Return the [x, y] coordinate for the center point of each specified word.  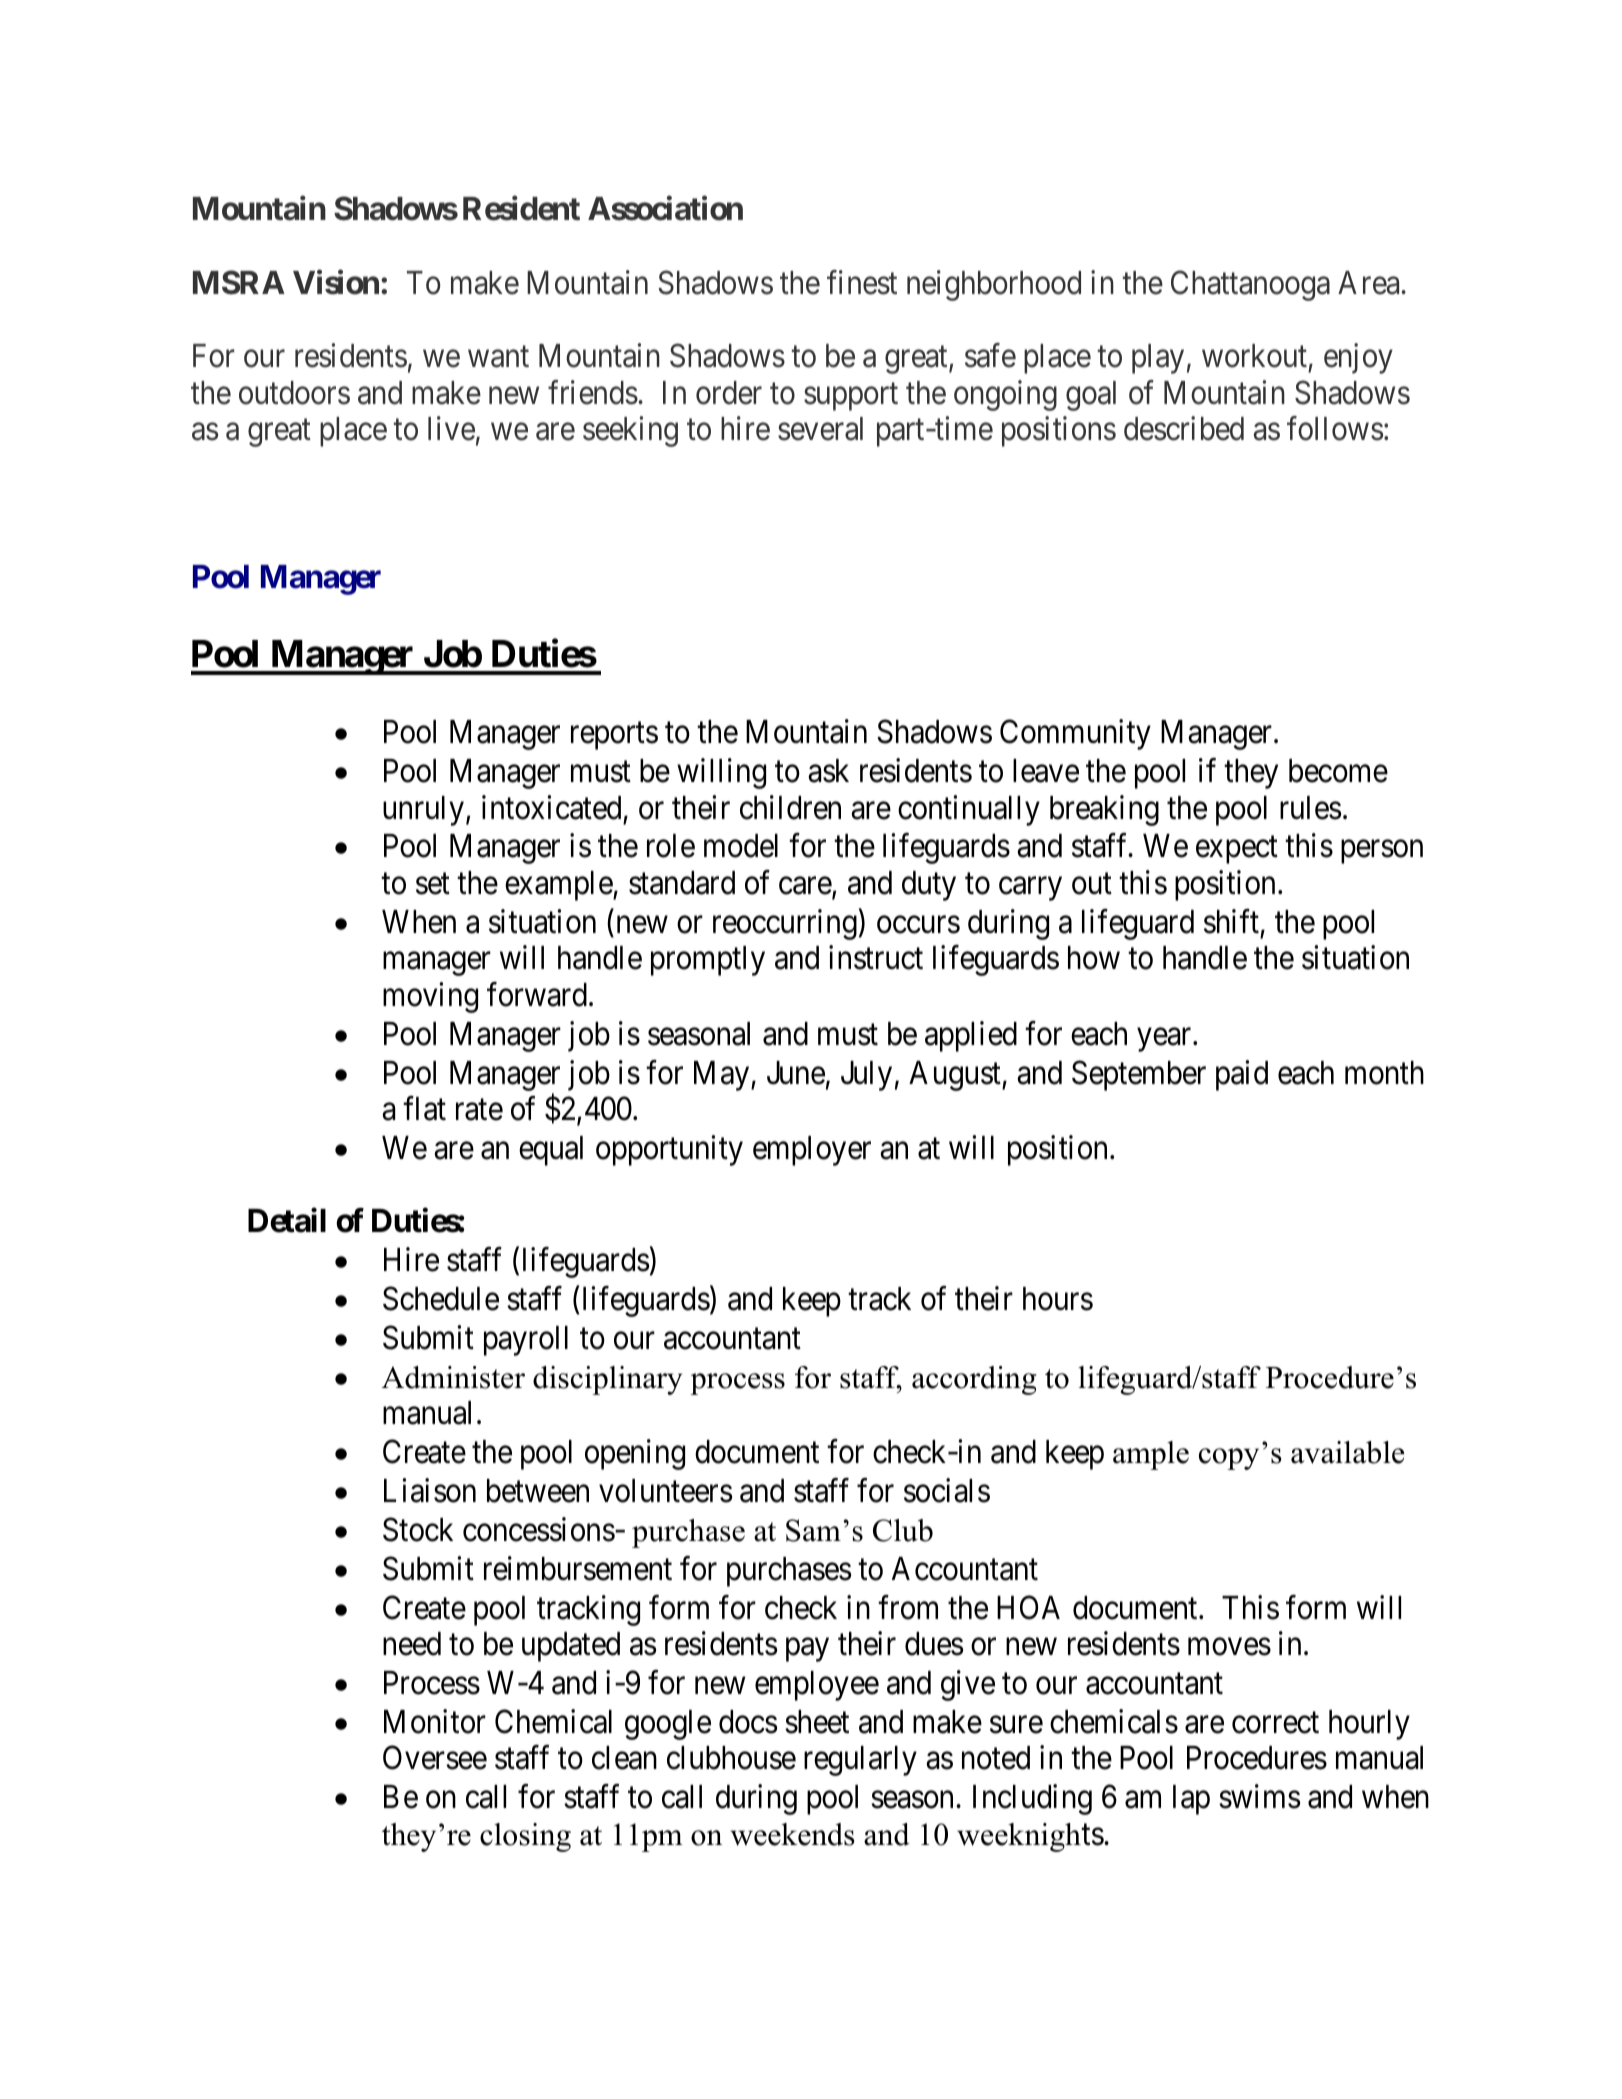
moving [430, 997]
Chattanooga [1250, 285]
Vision [336, 282]
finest [862, 282]
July [866, 1076]
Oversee [435, 1758]
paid [1242, 1075]
